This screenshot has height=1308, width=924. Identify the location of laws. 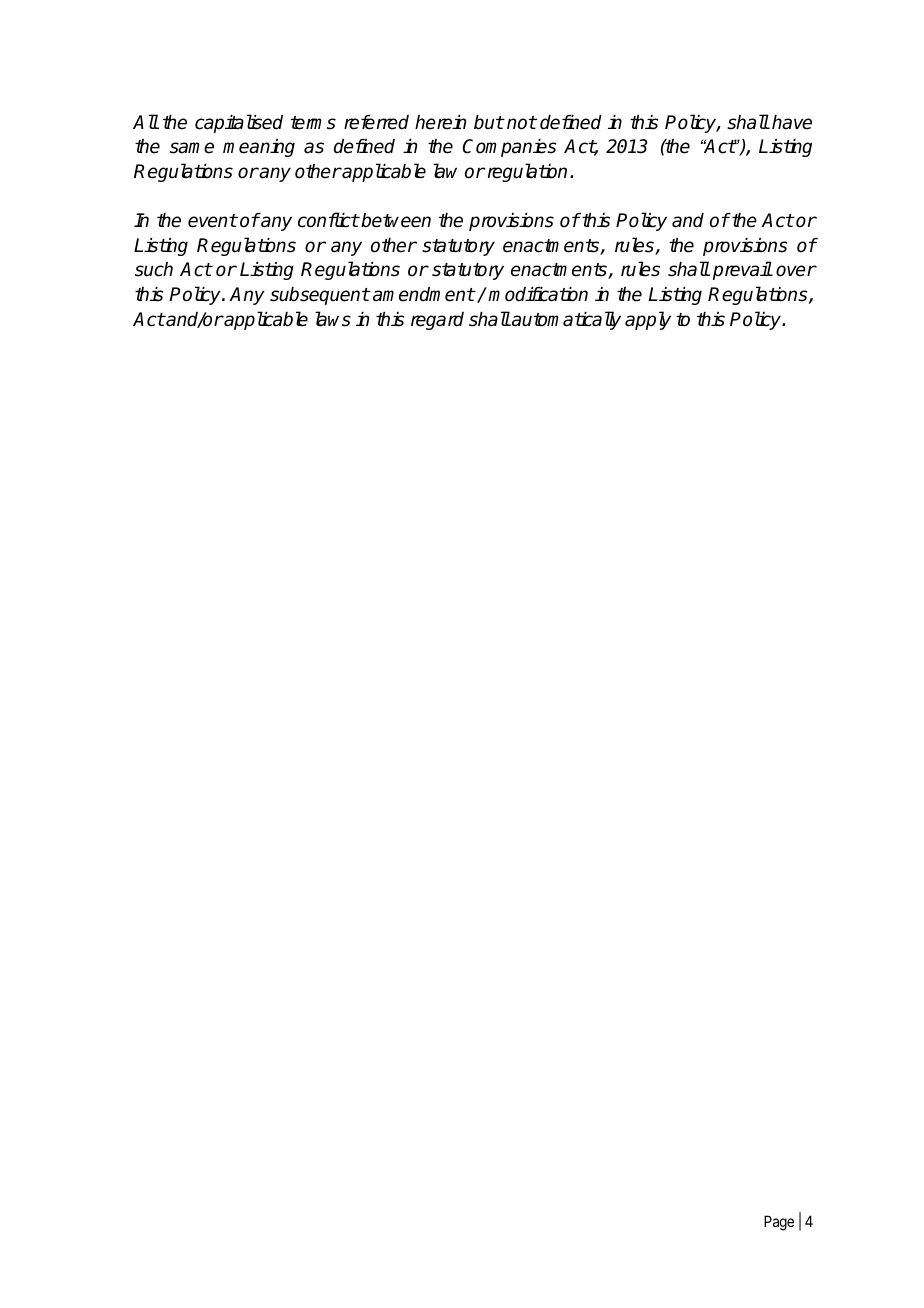
(333, 319).
